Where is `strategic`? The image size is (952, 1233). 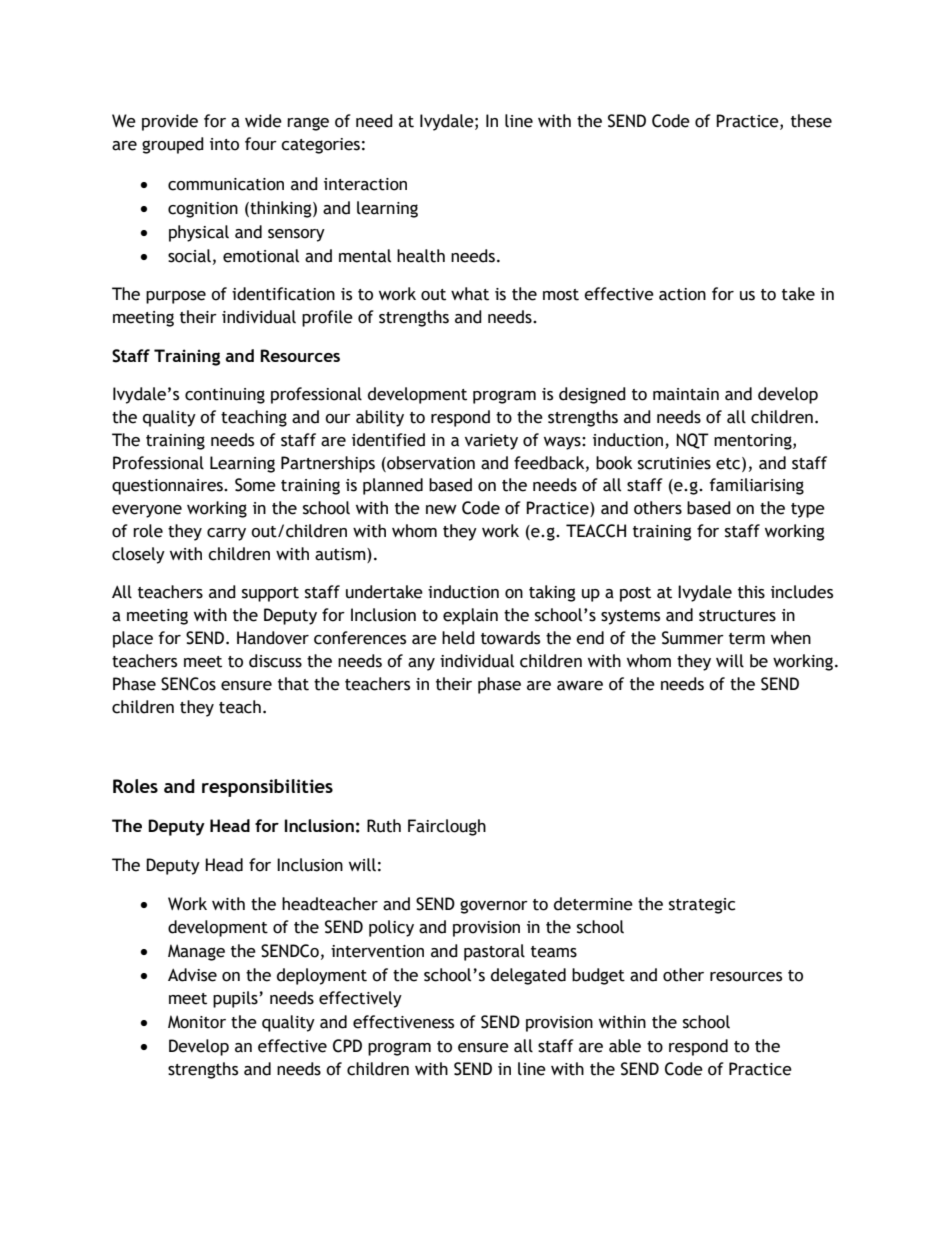 strategic is located at coordinates (702, 906).
